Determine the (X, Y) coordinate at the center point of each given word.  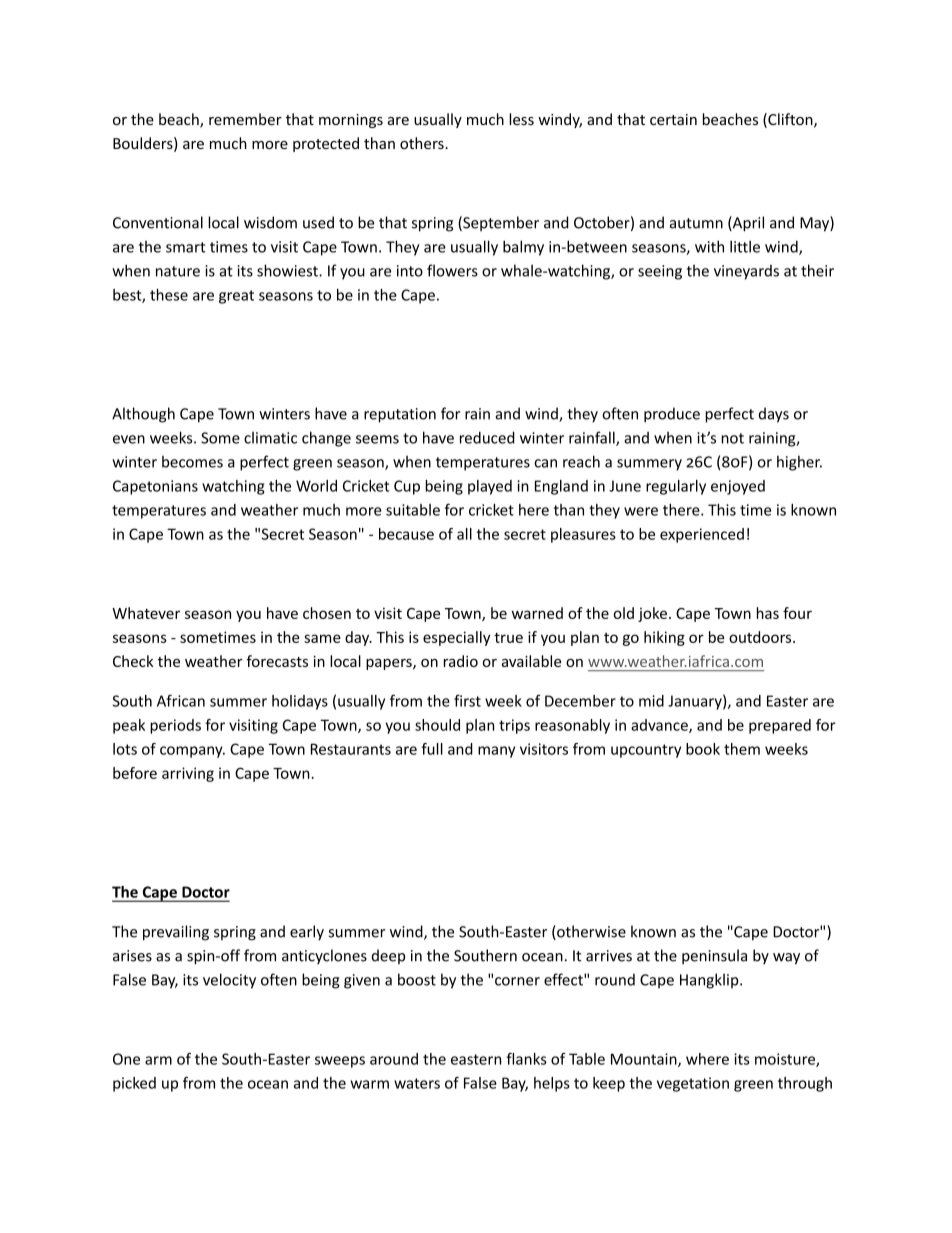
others (423, 143)
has (768, 613)
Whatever (146, 613)
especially (456, 638)
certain (673, 119)
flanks (526, 1059)
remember (245, 119)
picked (134, 1084)
